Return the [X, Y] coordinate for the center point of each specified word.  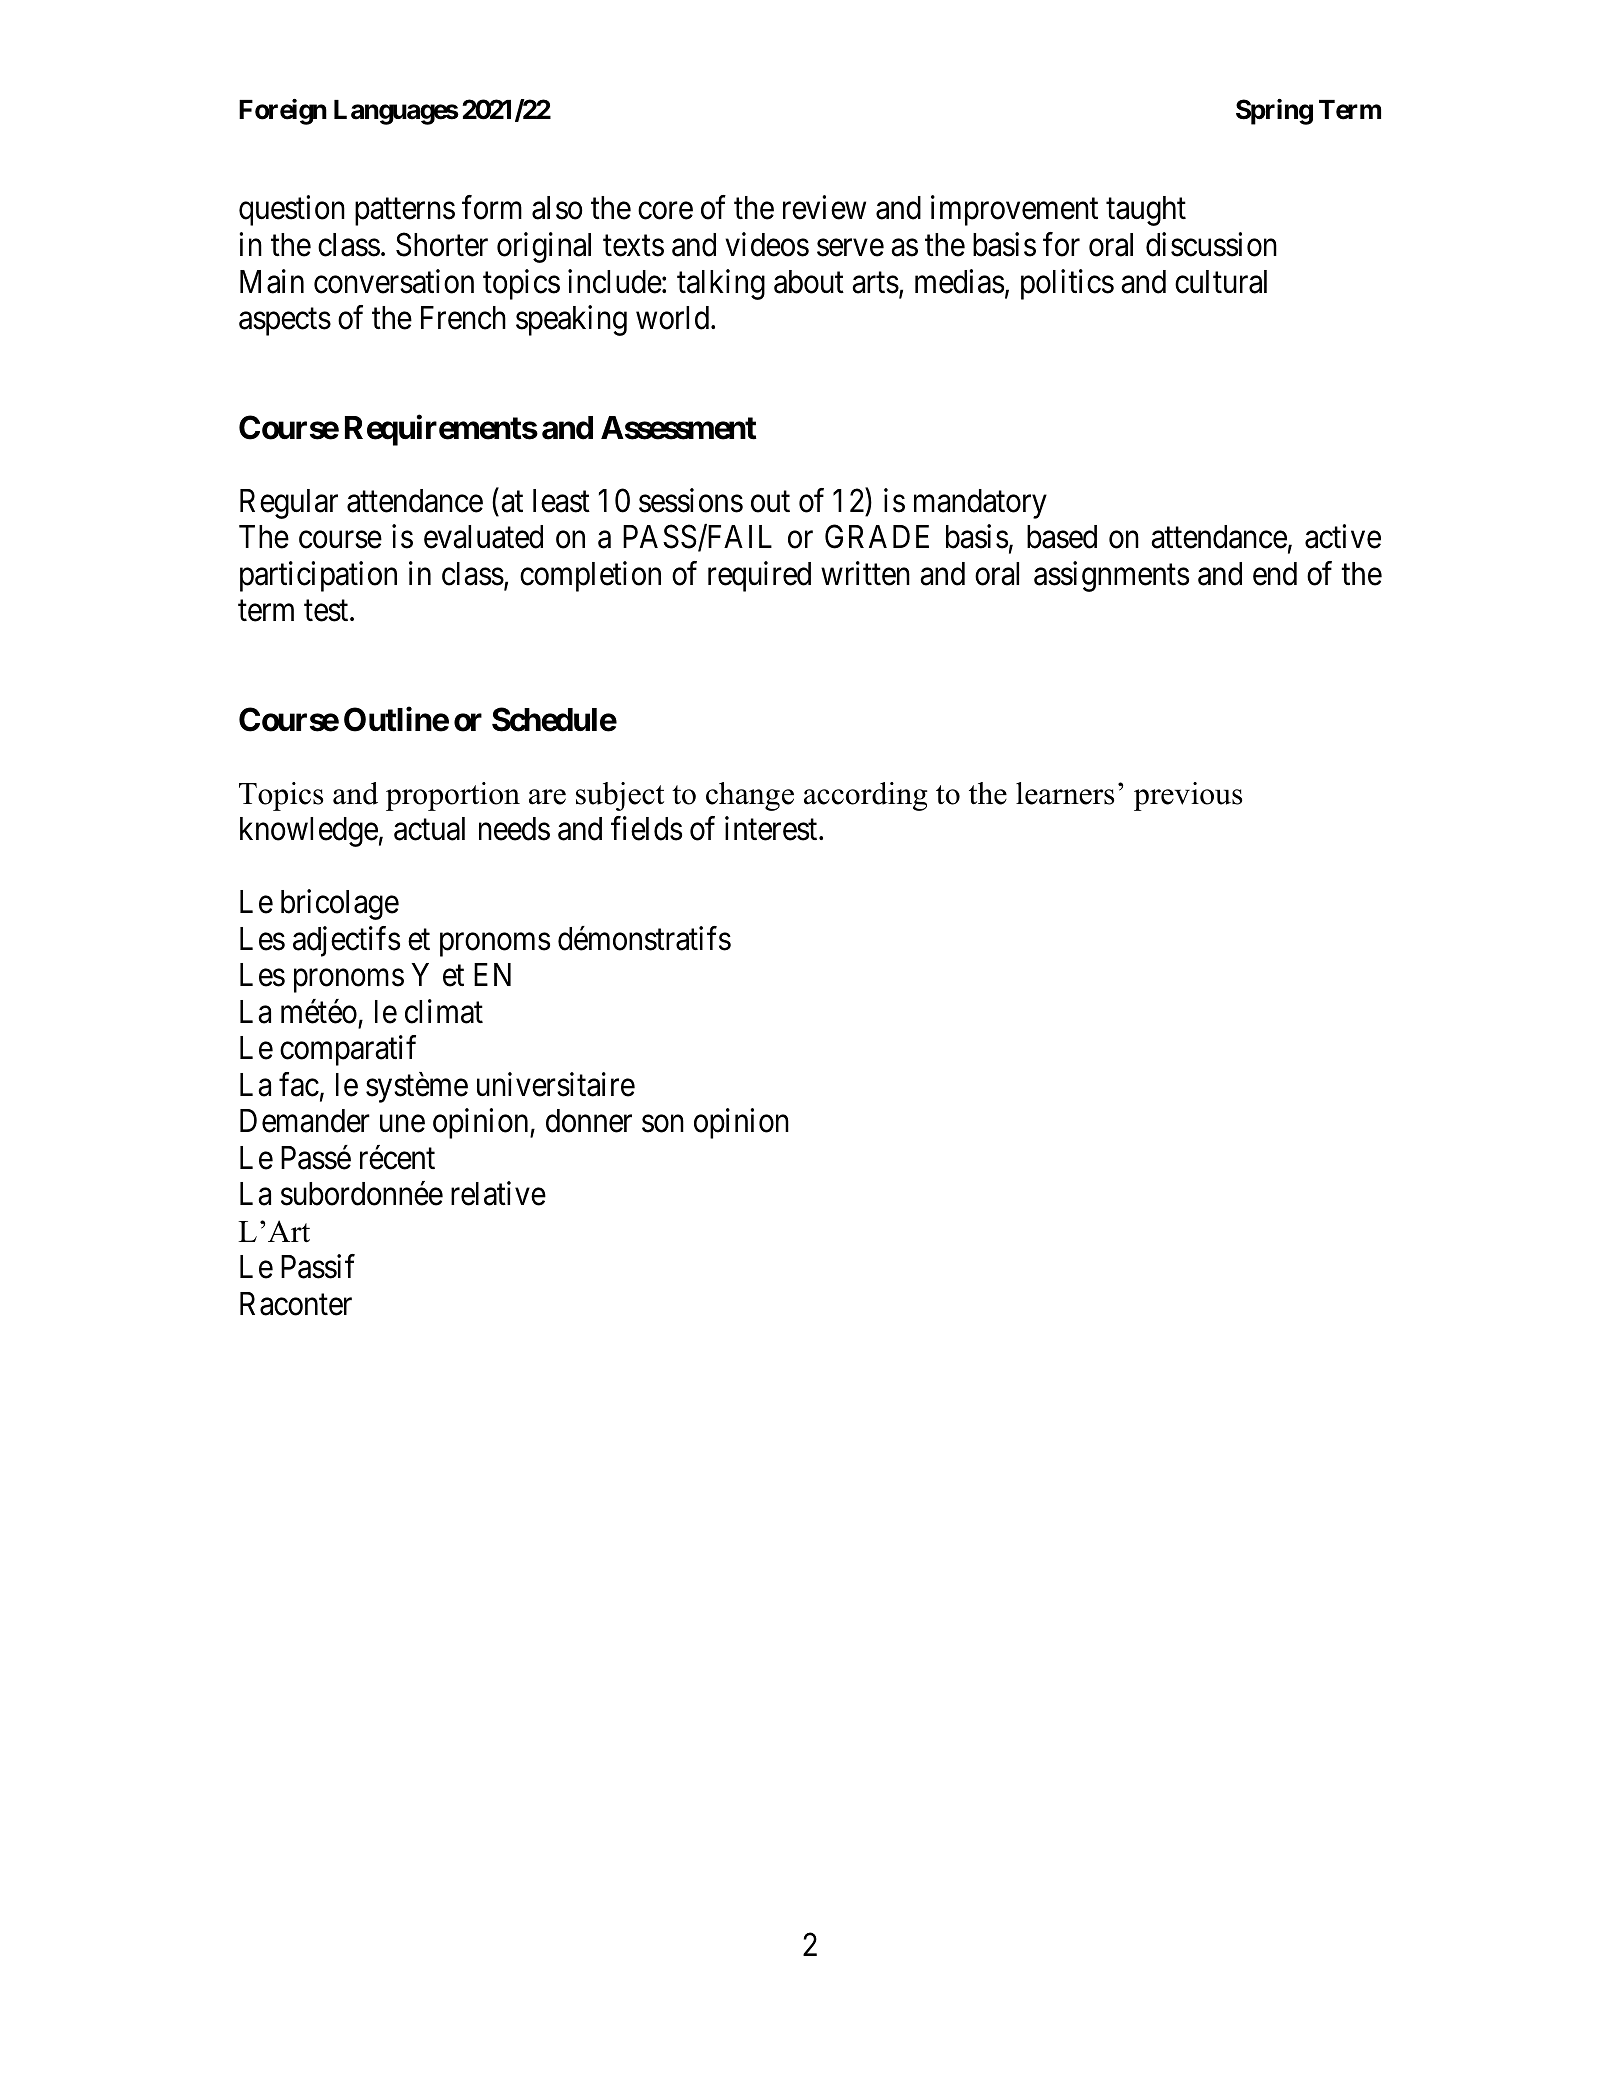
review [824, 208]
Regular [289, 504]
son [663, 1124]
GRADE [877, 537]
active [1343, 536]
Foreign [283, 112]
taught [1146, 211]
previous [1188, 796]
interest [772, 829]
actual [429, 829]
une [402, 1124]
